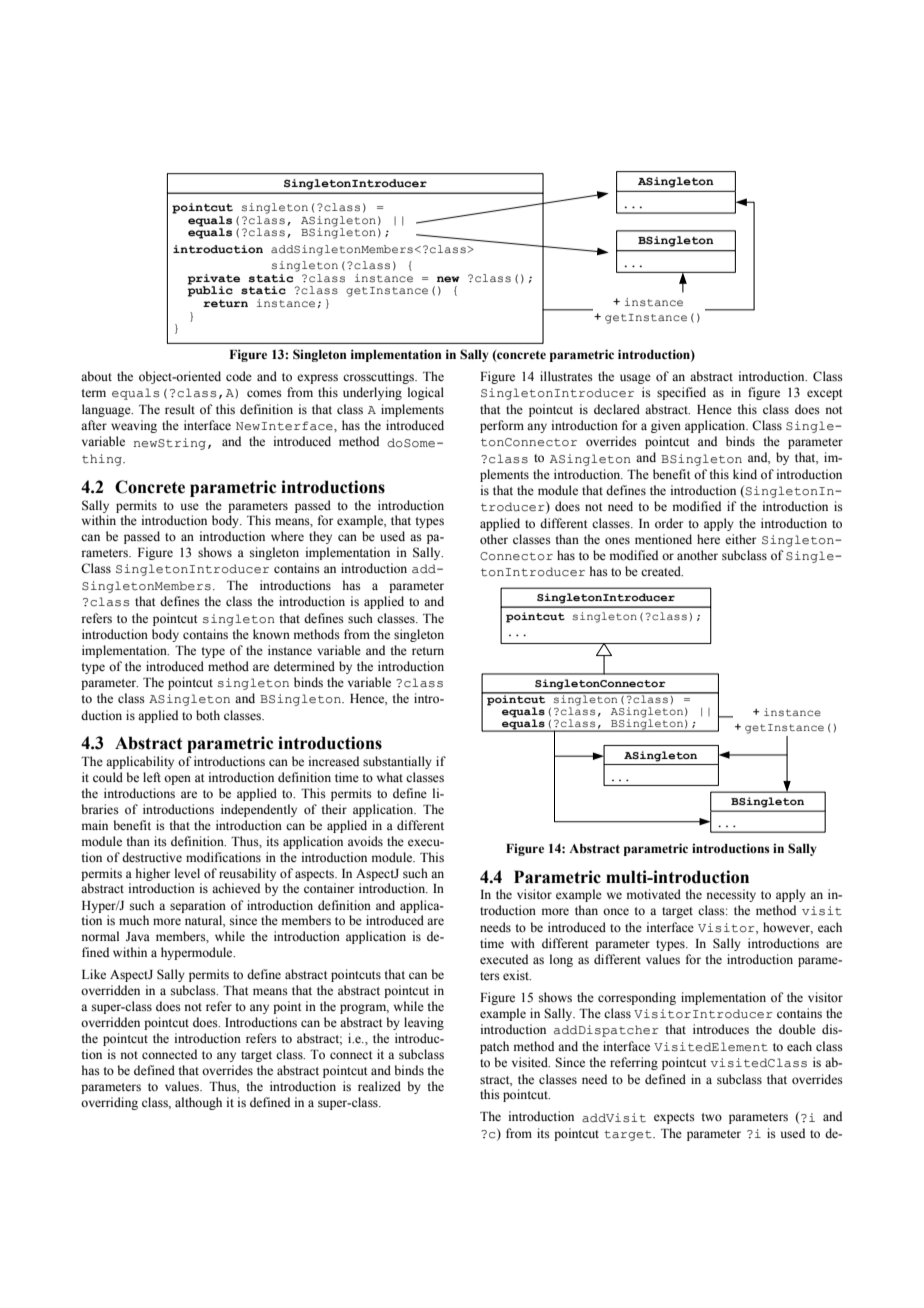 This screenshot has height=1308, width=924. What do you see at coordinates (210, 290) in the screenshot?
I see `public` at bounding box center [210, 290].
